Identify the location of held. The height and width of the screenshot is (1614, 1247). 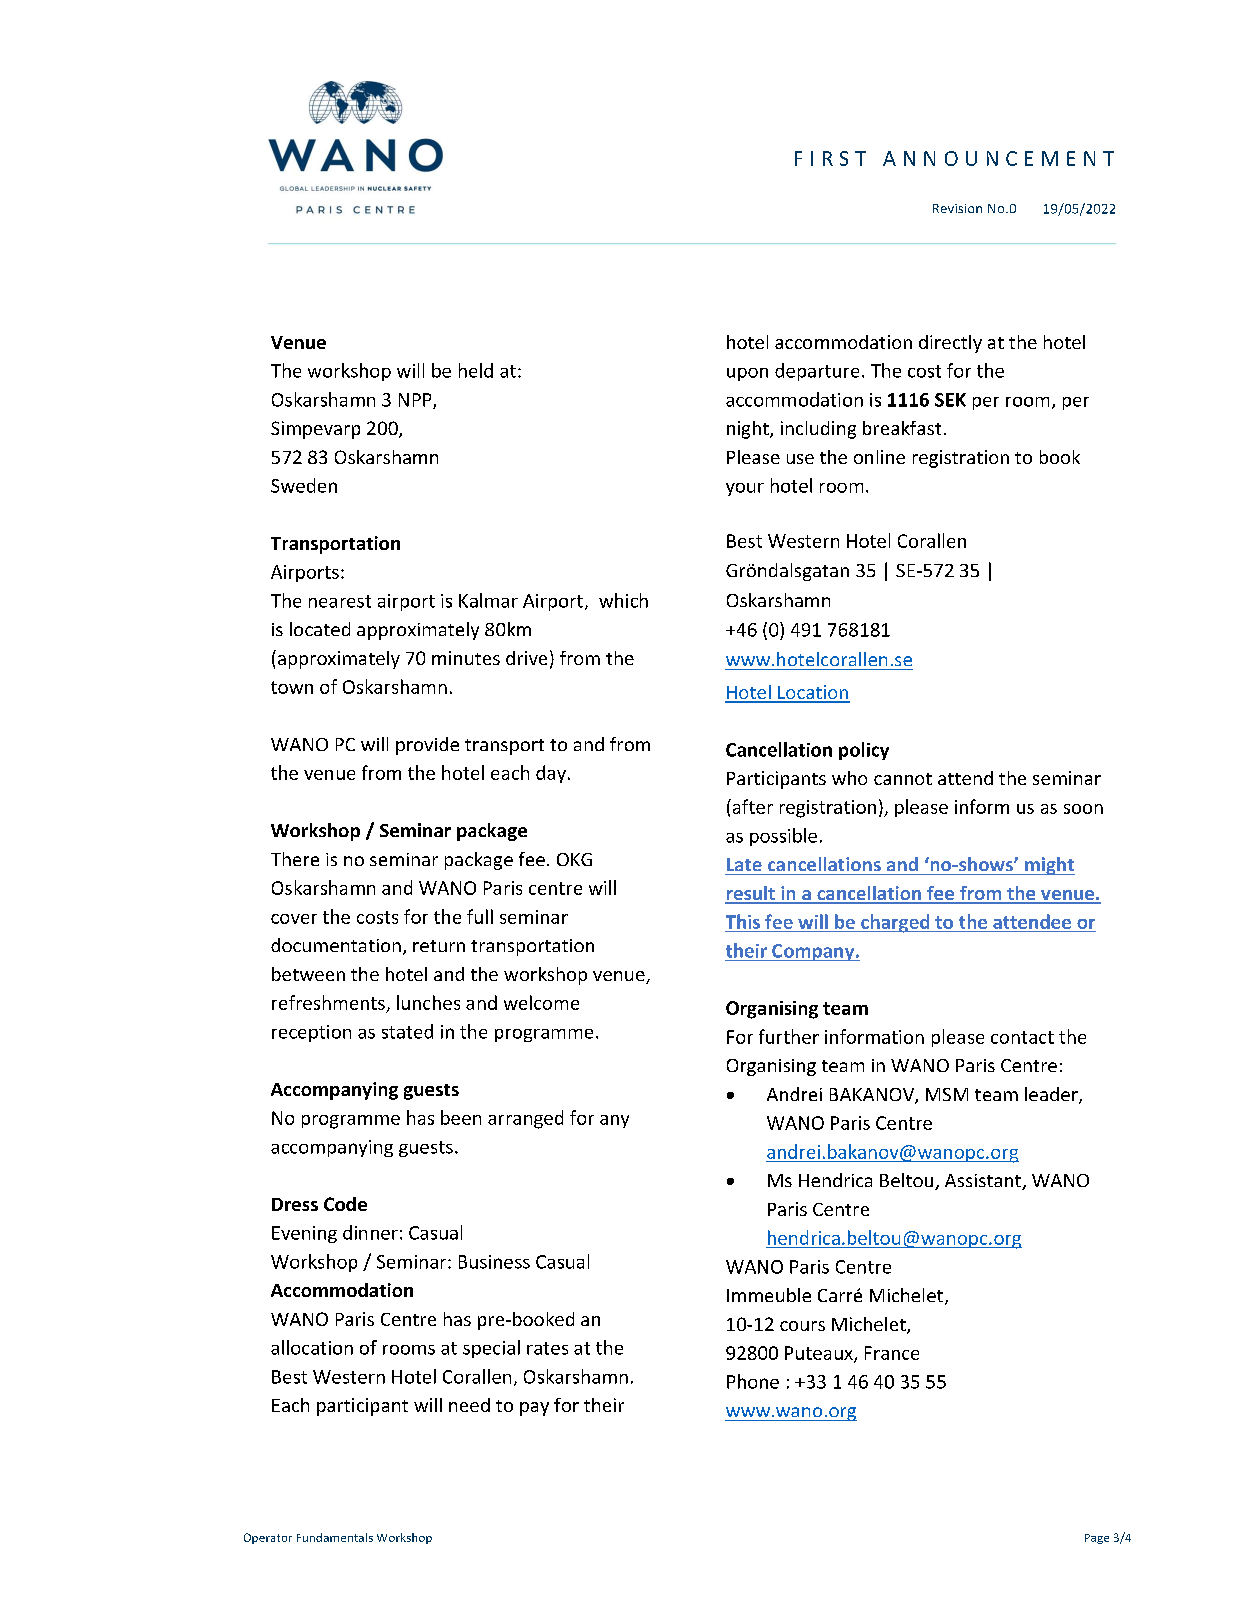
(476, 370).
